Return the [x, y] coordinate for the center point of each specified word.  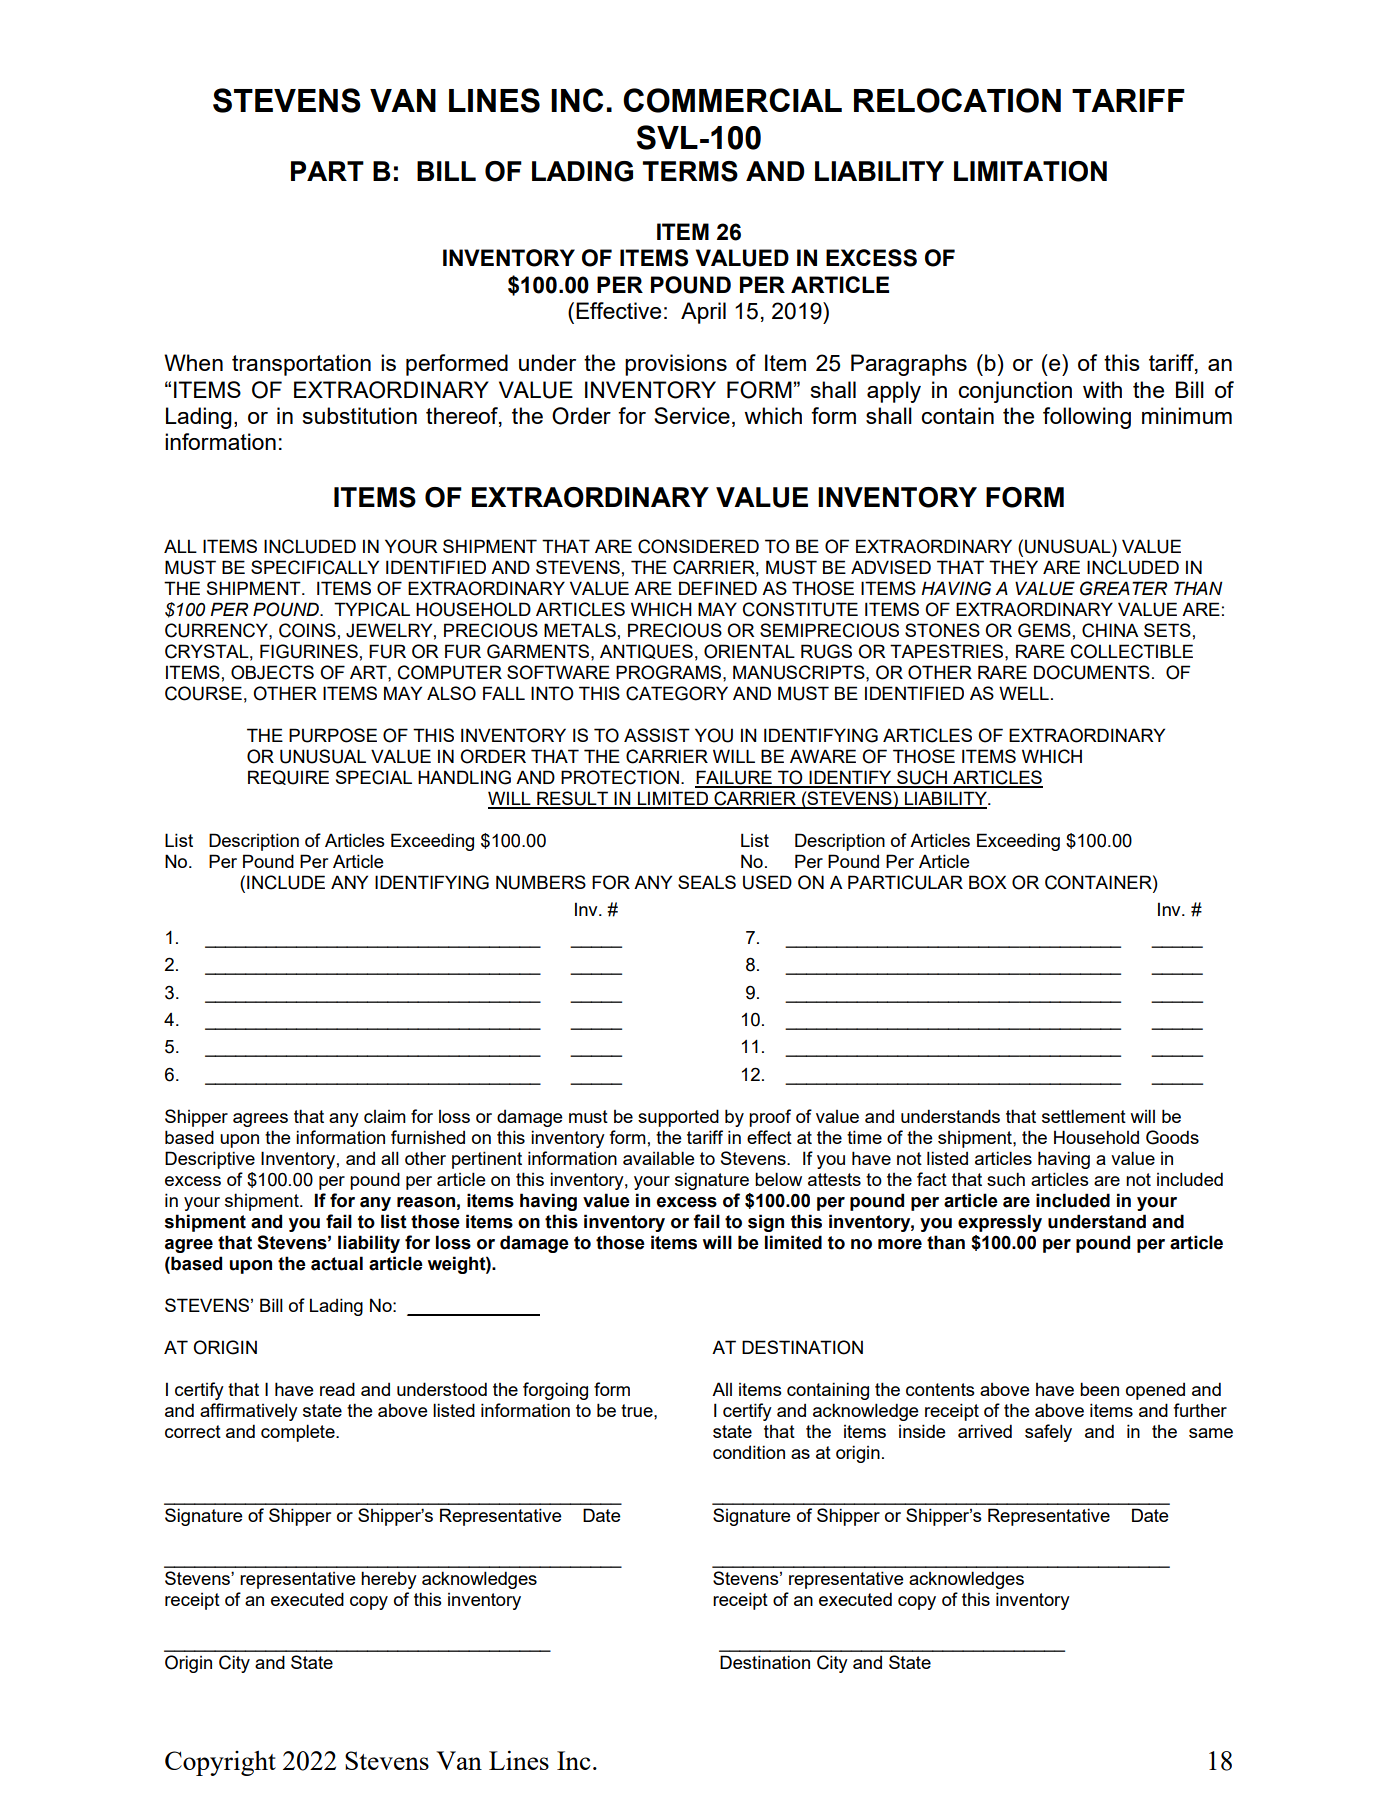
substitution [359, 415]
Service [692, 415]
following [1087, 418]
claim [385, 1116]
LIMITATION [1030, 171]
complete [299, 1433]
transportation [301, 365]
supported [678, 1118]
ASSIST [657, 735]
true [638, 1410]
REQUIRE [288, 777]
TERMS [690, 171]
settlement [1084, 1116]
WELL [1024, 693]
